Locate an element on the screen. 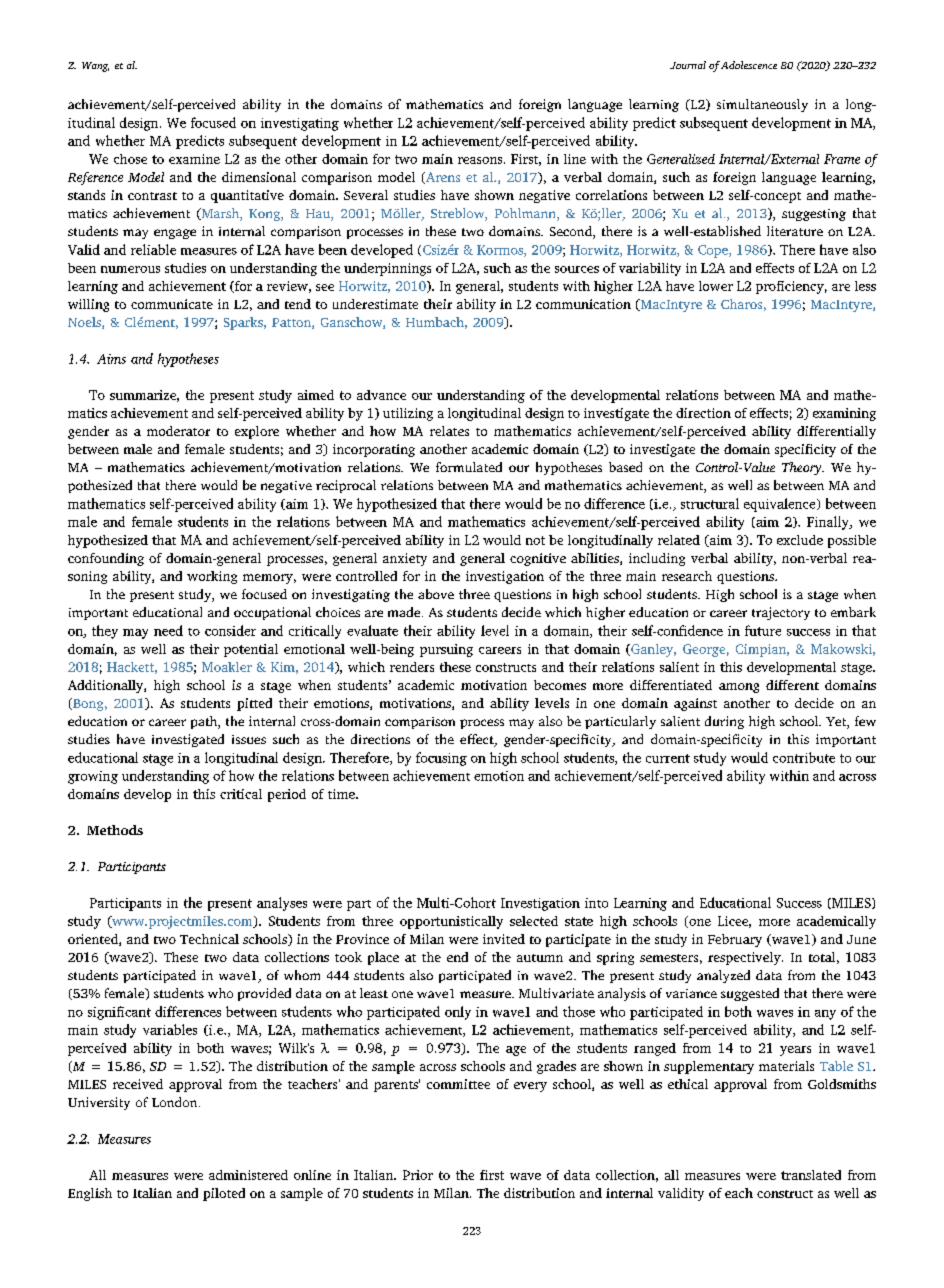  underestimate is located at coordinates (375, 304).
